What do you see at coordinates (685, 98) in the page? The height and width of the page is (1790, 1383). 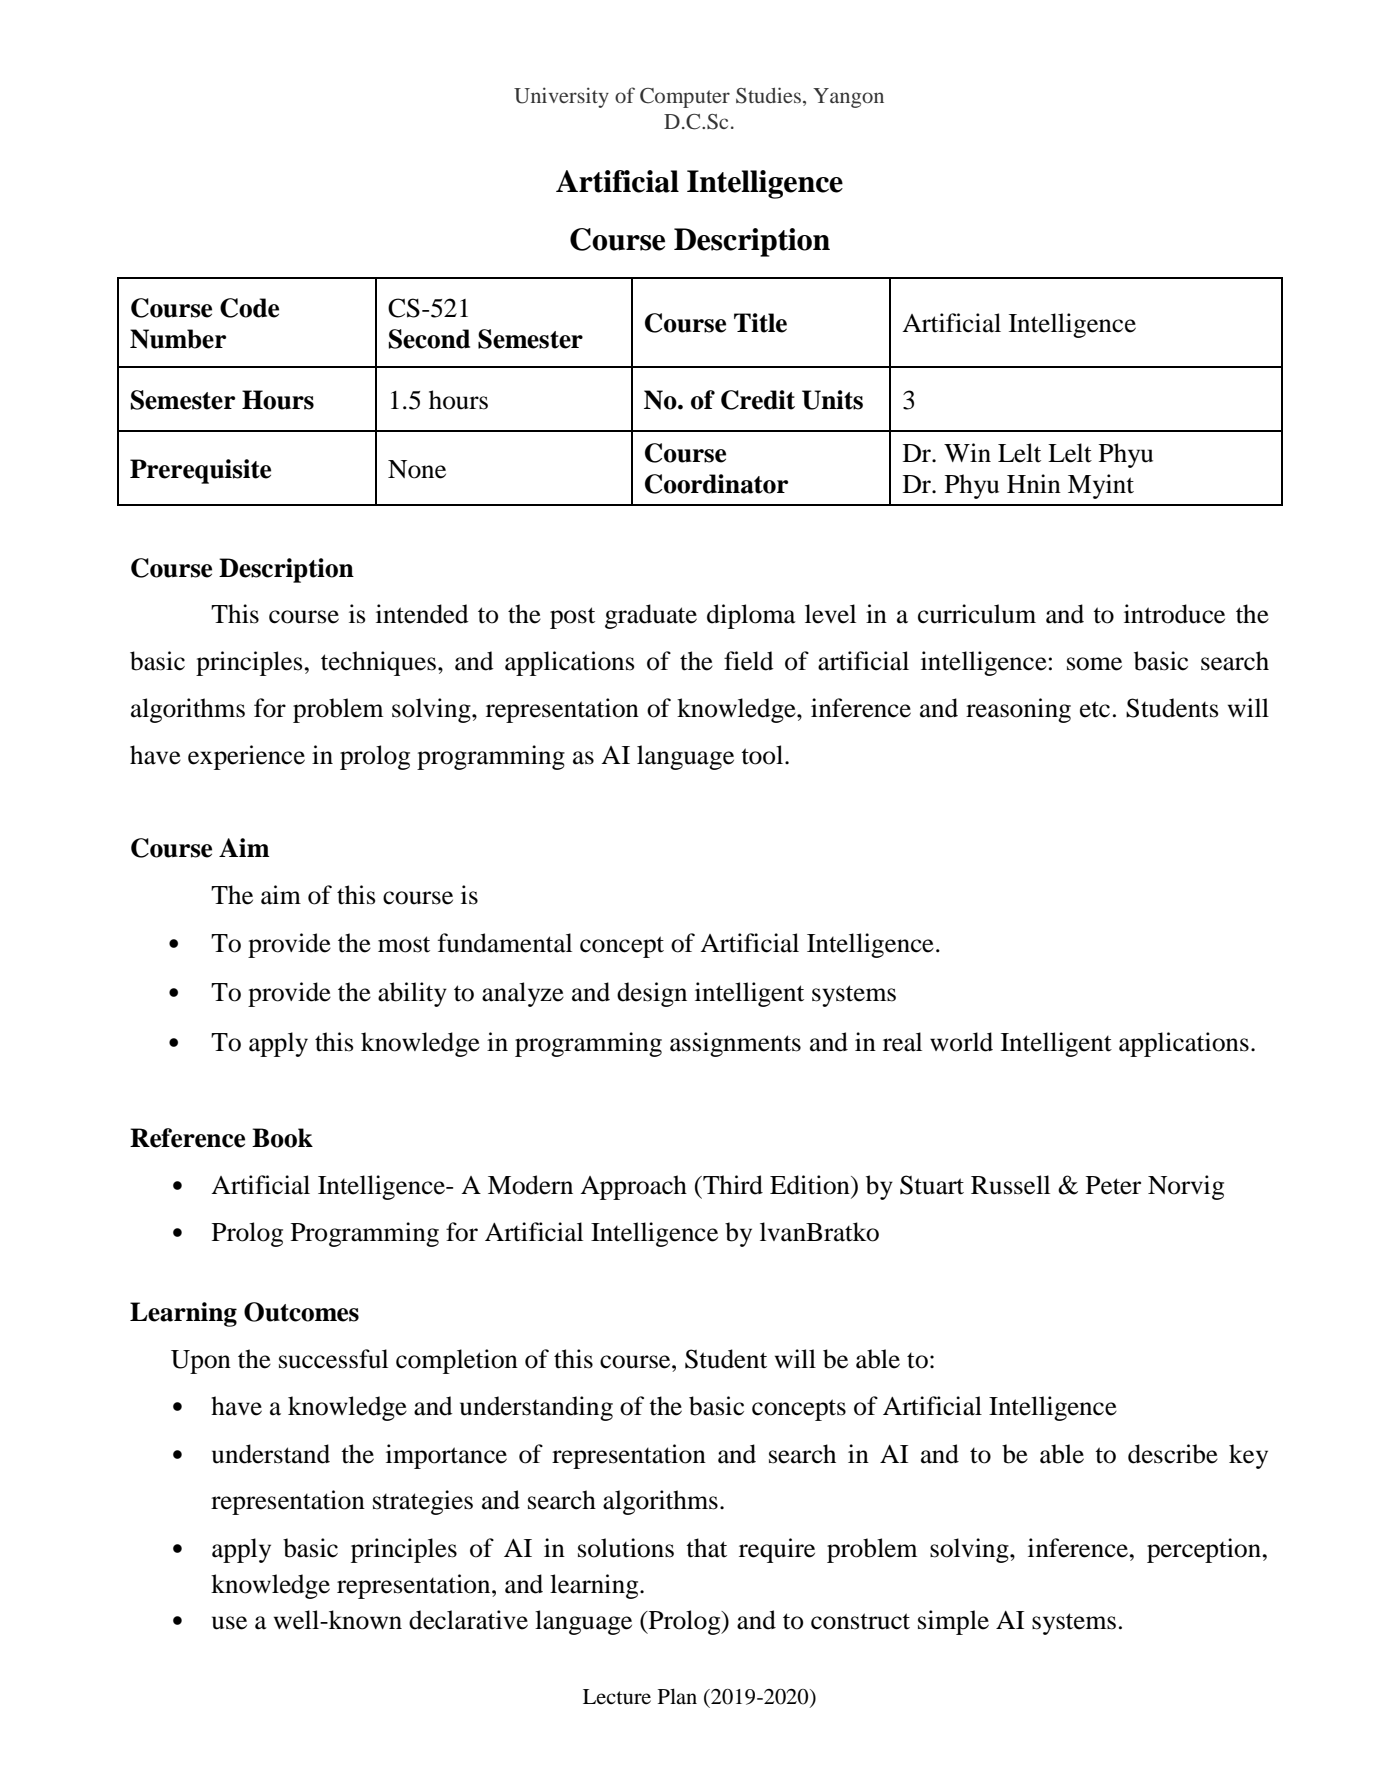 I see `Computer` at bounding box center [685, 98].
